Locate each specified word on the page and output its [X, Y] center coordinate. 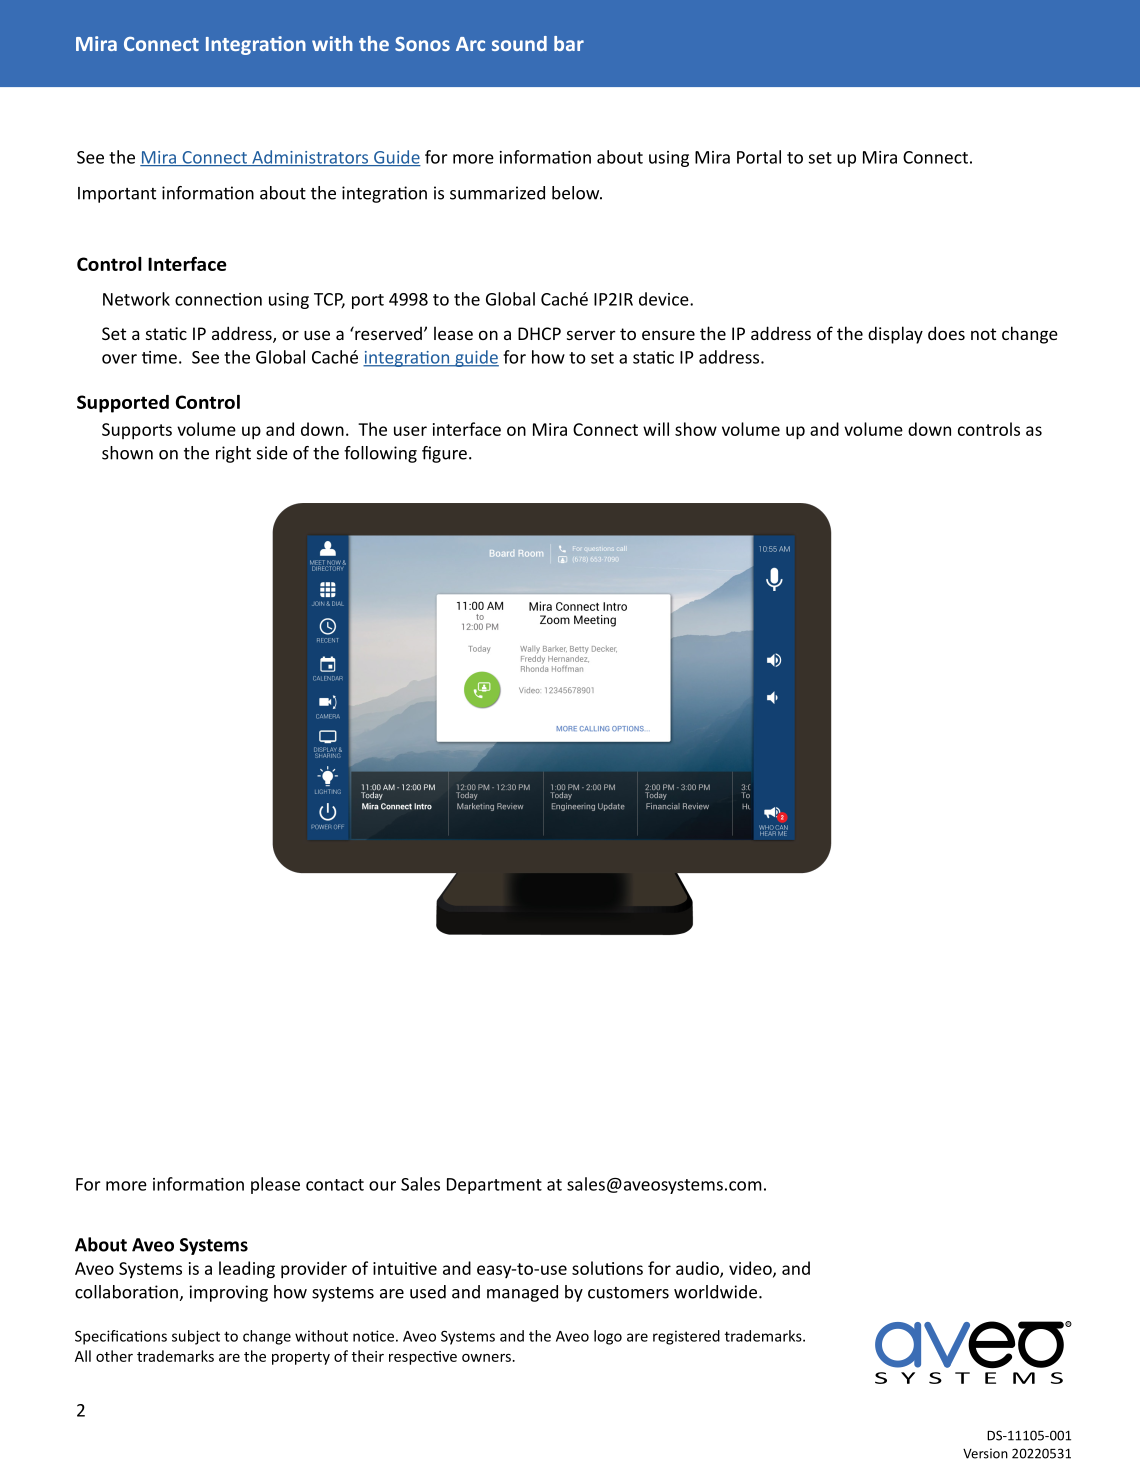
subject [196, 1337]
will [656, 429]
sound [519, 43]
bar [569, 43]
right [233, 454]
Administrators [310, 158]
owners [487, 1358]
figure [444, 454]
